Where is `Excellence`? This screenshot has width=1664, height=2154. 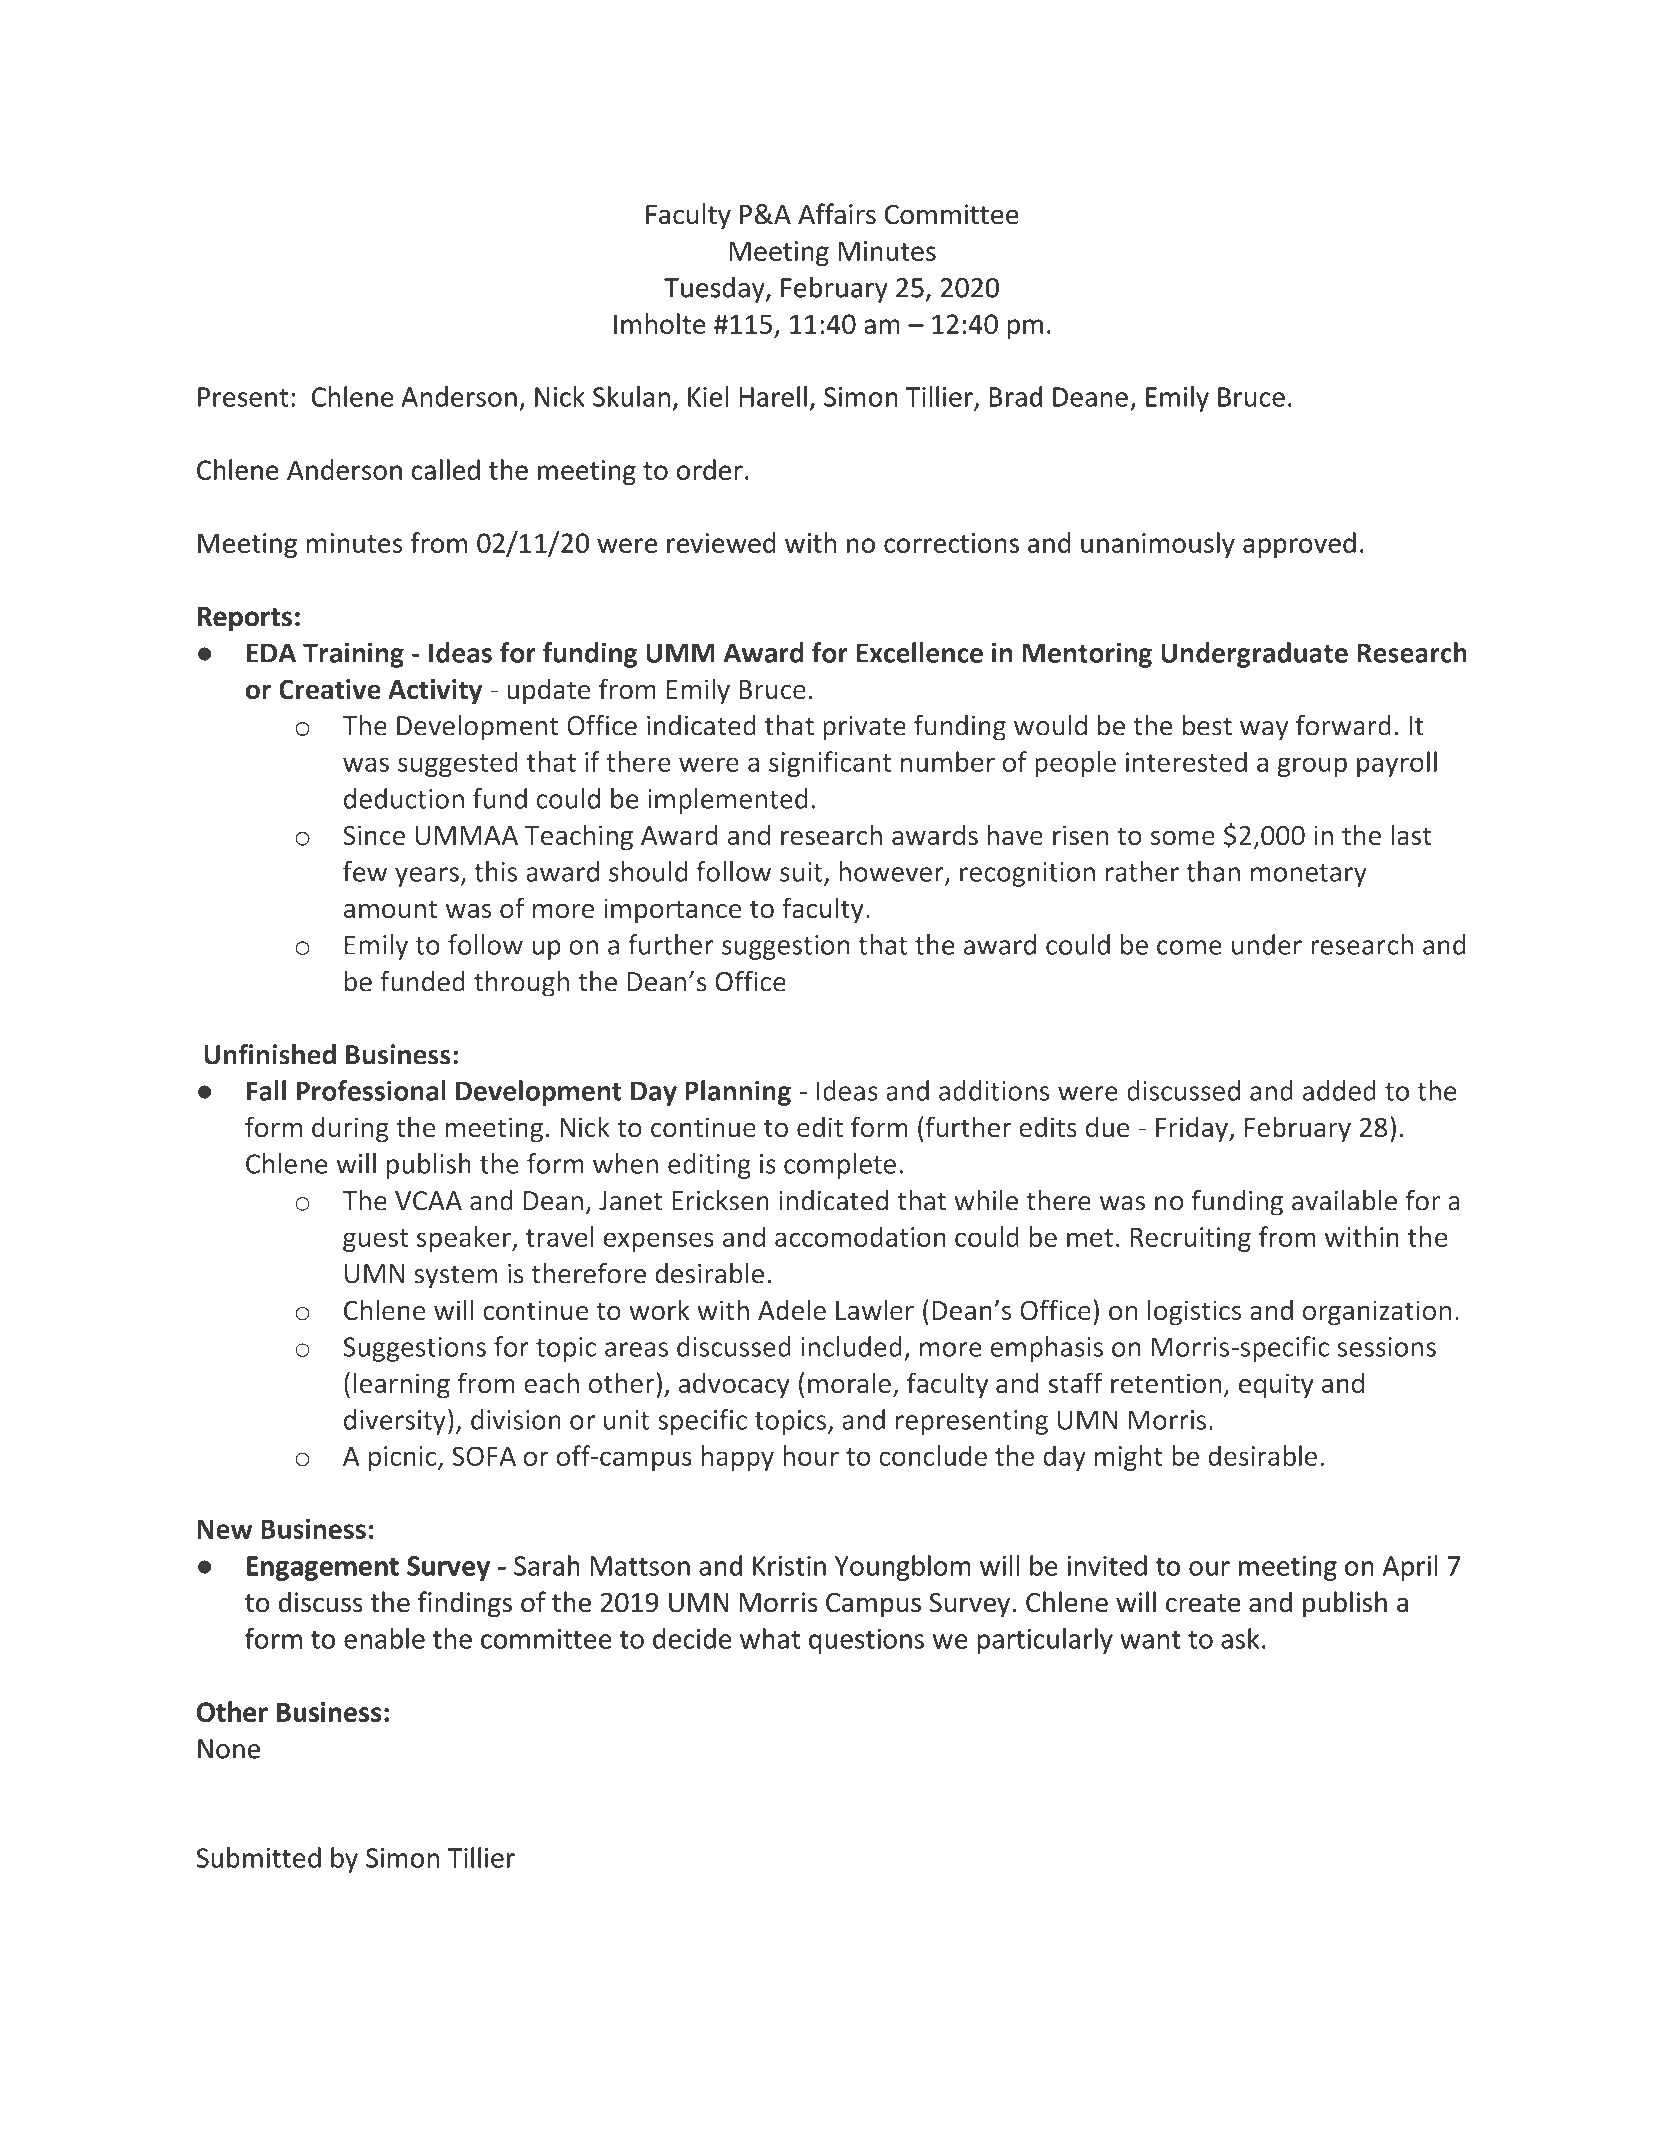
Excellence is located at coordinates (919, 652).
